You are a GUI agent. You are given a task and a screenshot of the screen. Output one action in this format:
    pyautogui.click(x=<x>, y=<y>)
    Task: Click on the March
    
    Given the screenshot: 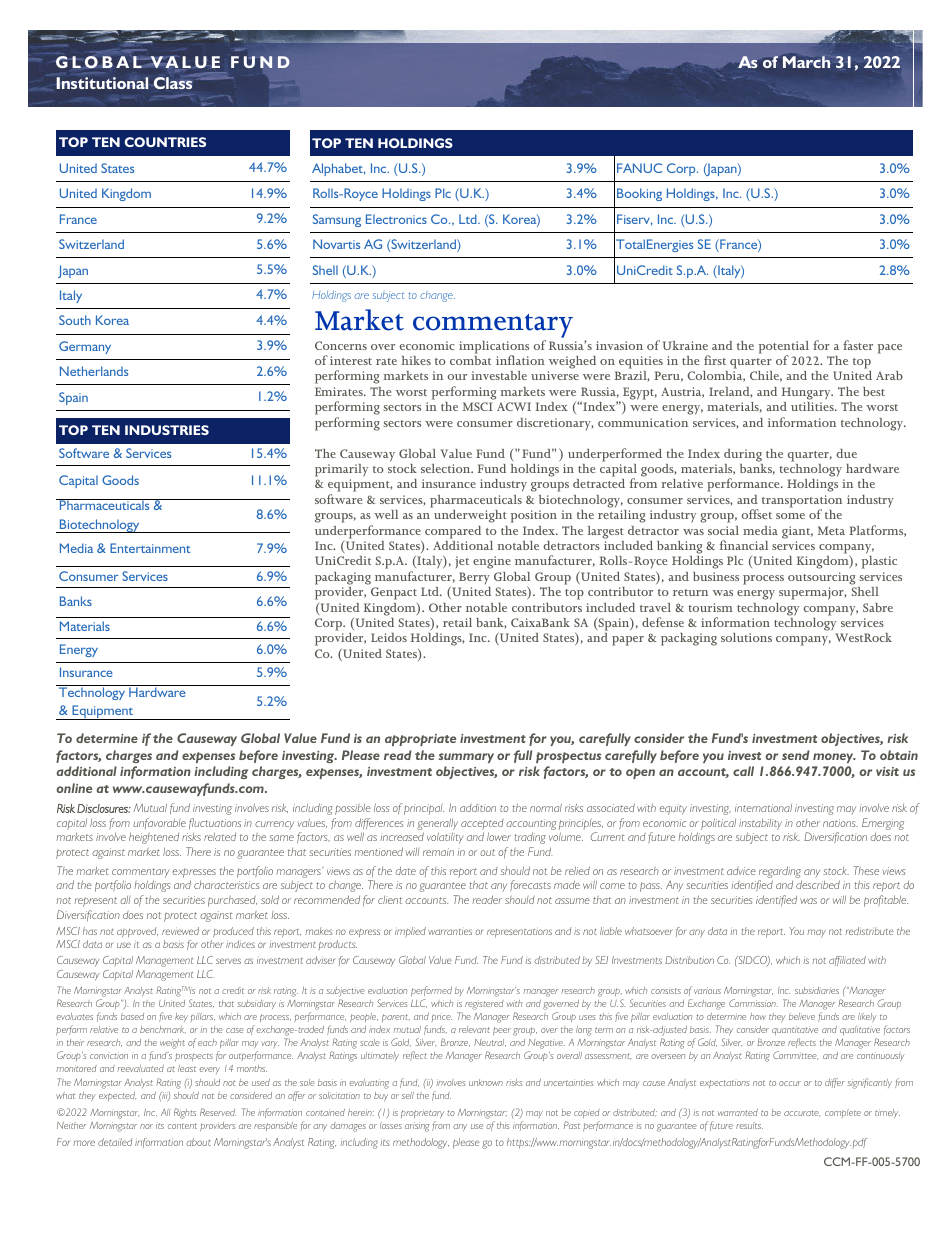 What is the action you would take?
    pyautogui.click(x=808, y=62)
